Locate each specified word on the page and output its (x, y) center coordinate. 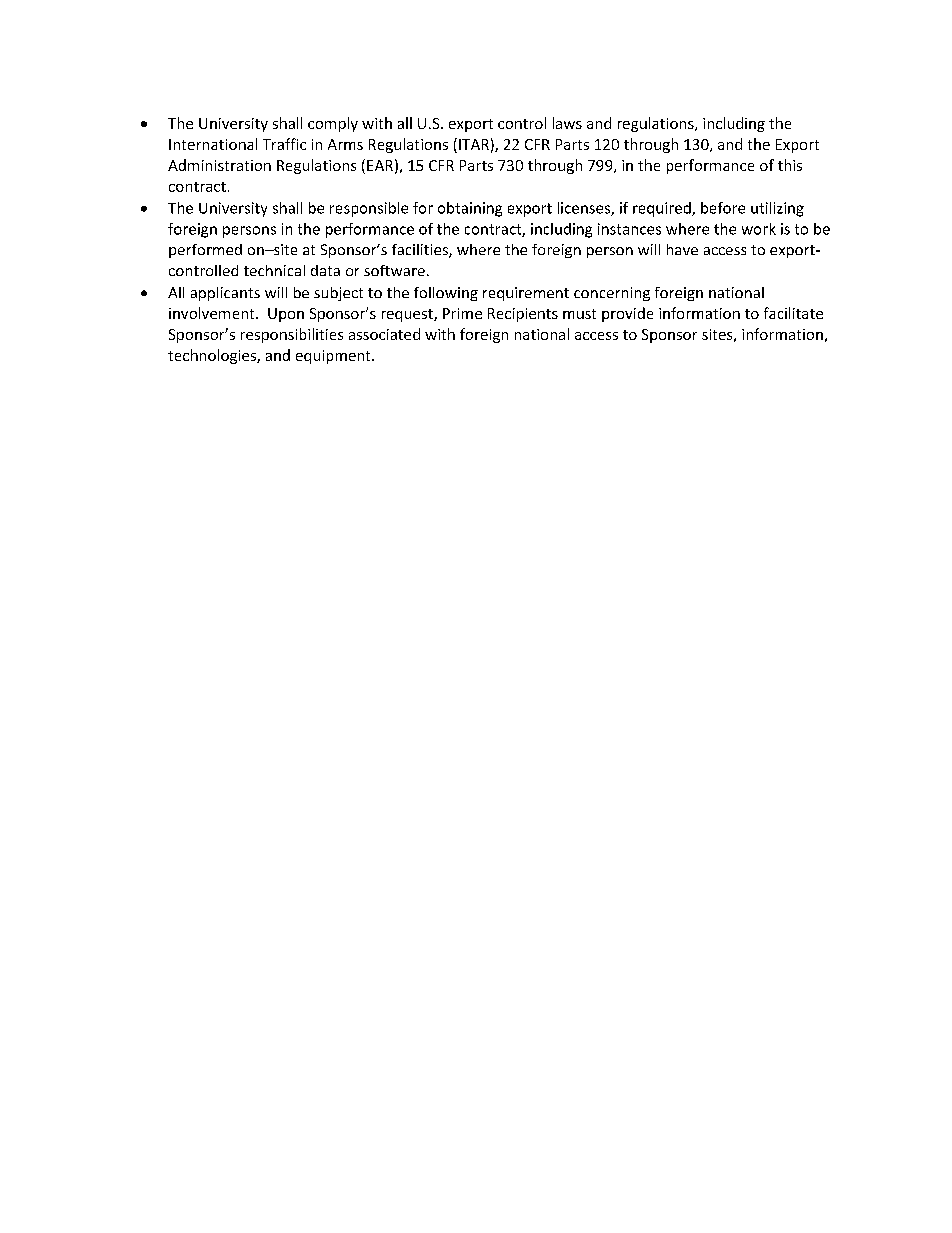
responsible (369, 209)
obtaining (470, 209)
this (790, 165)
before (723, 208)
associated (384, 334)
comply (333, 124)
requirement (526, 294)
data (325, 270)
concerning (612, 294)
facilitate (793, 313)
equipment (334, 357)
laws (567, 123)
